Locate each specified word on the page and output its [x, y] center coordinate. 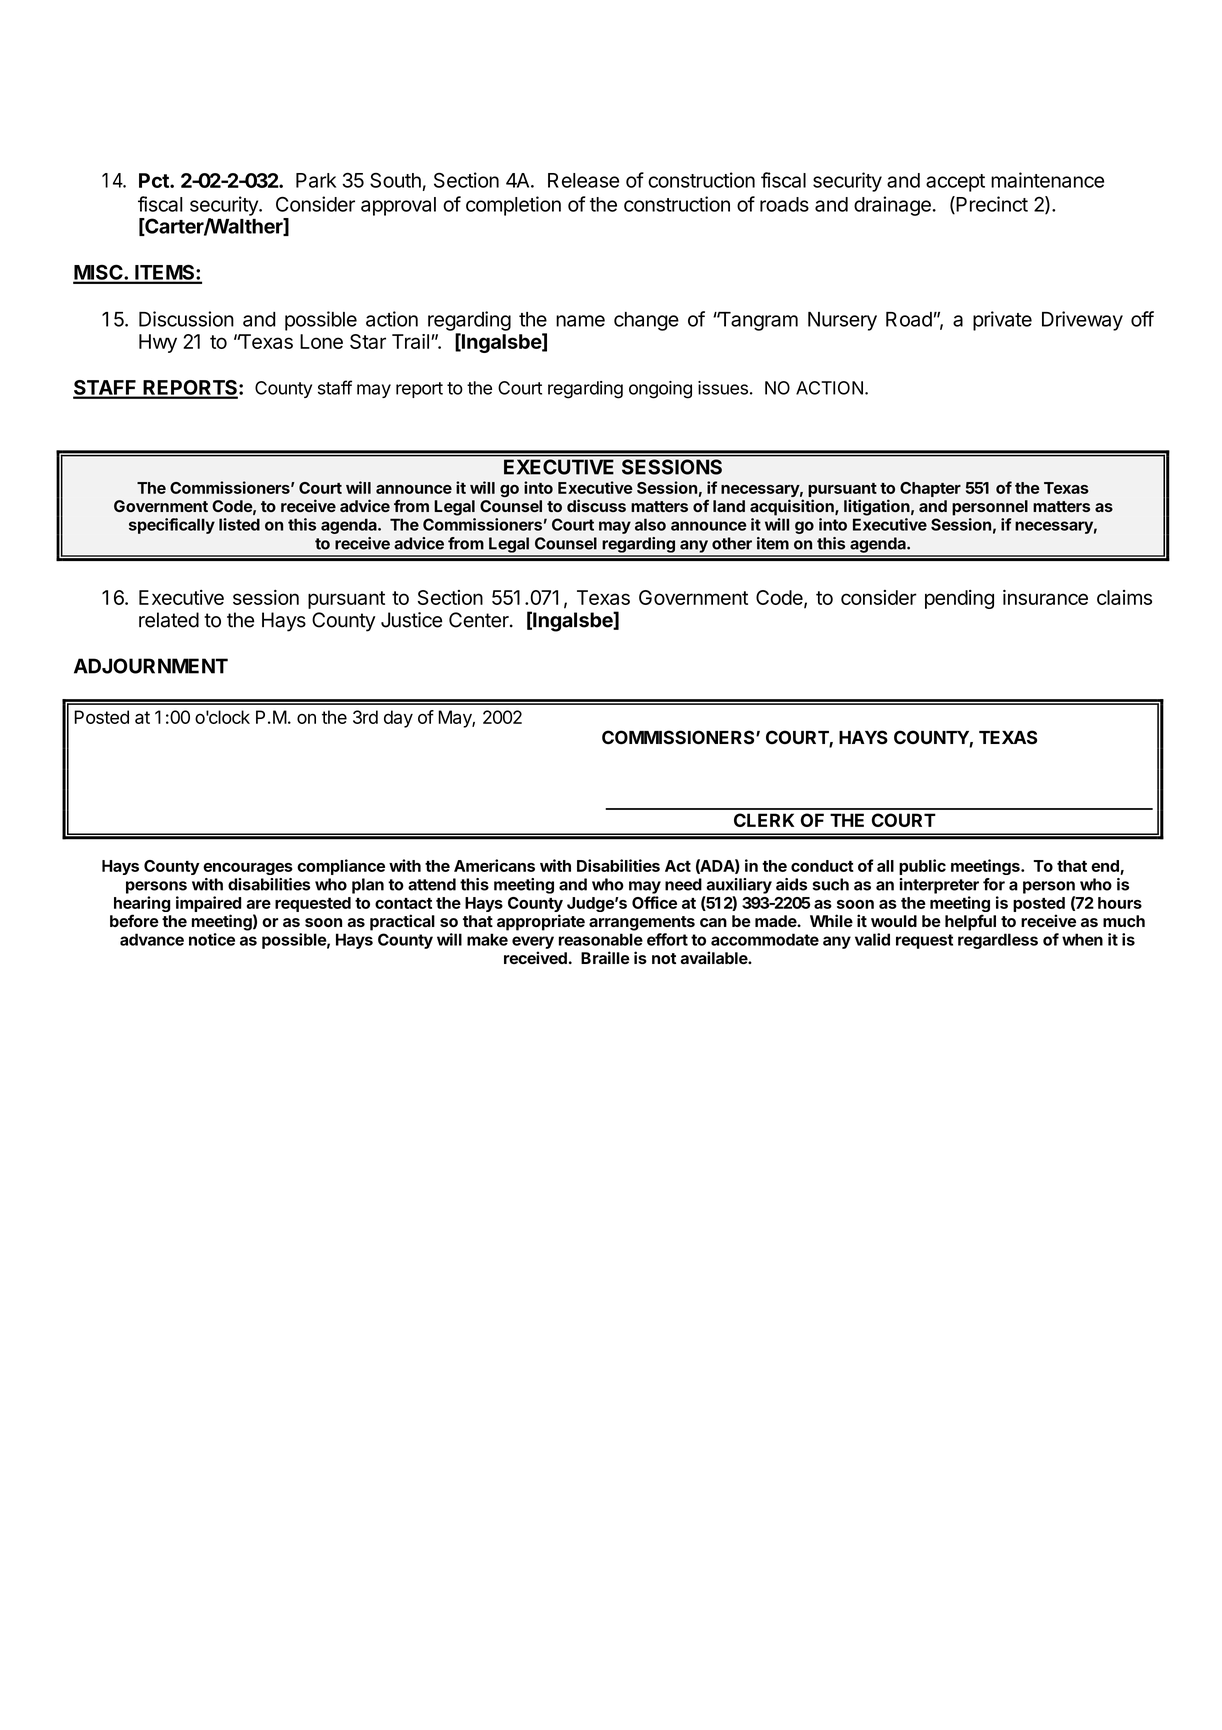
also [650, 524]
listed [239, 524]
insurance [1045, 597]
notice [212, 939]
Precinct [991, 205]
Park [316, 180]
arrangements [642, 923]
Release [583, 180]
